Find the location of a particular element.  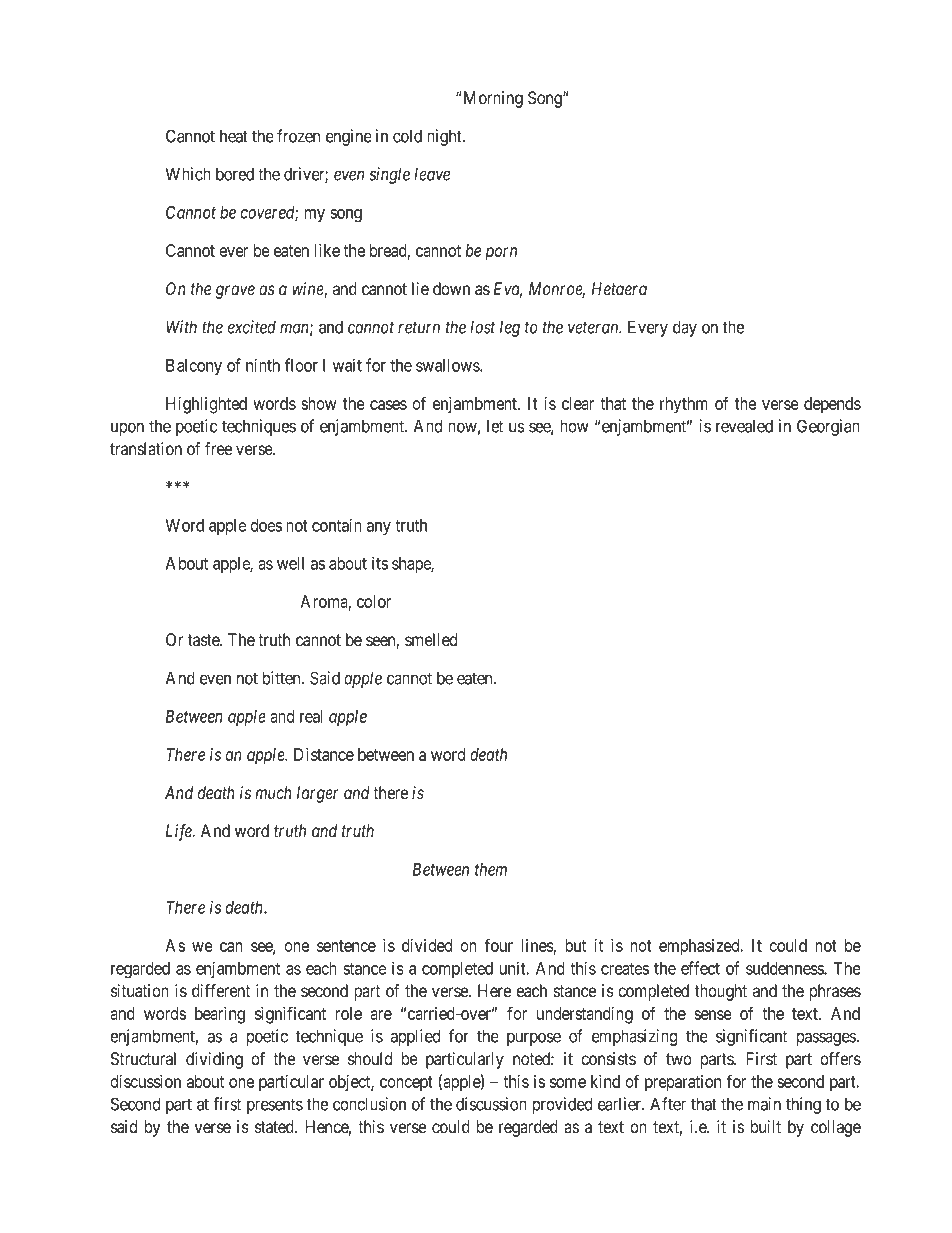

them is located at coordinates (491, 869).
